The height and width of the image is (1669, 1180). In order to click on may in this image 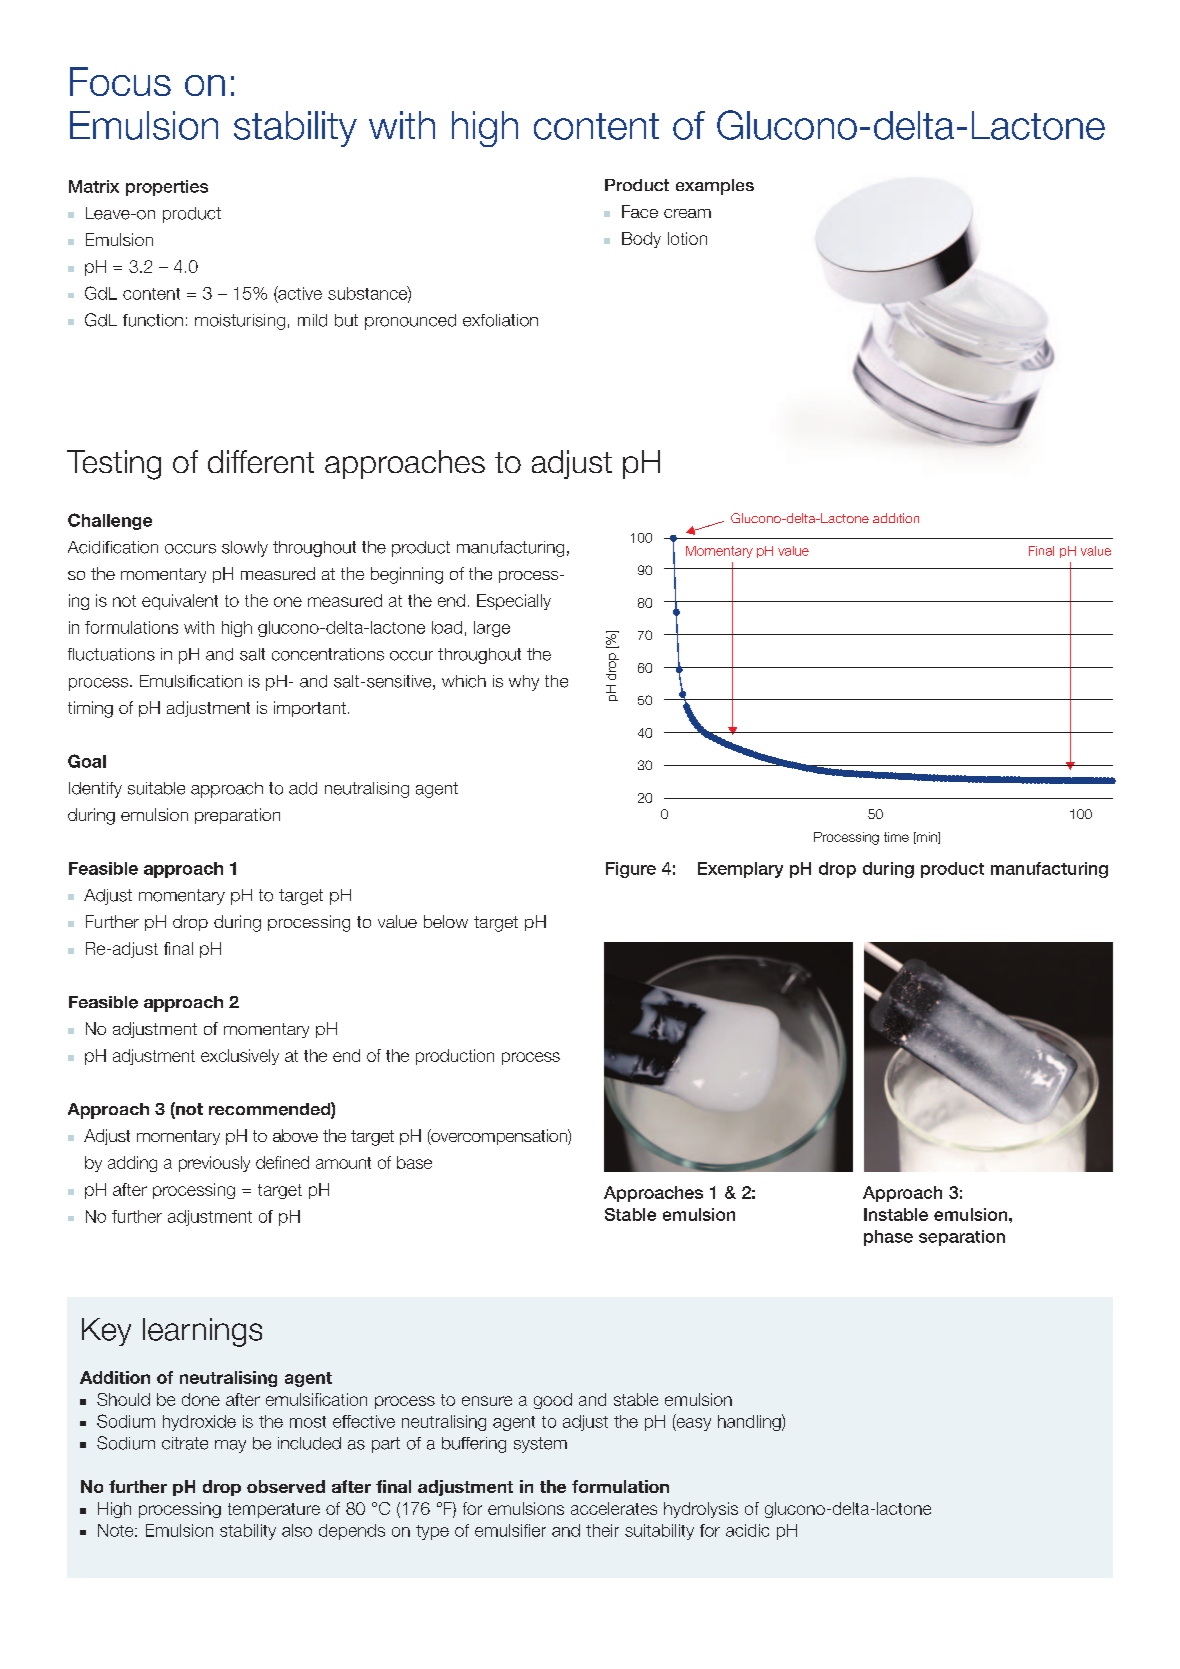, I will do `click(230, 1446)`.
